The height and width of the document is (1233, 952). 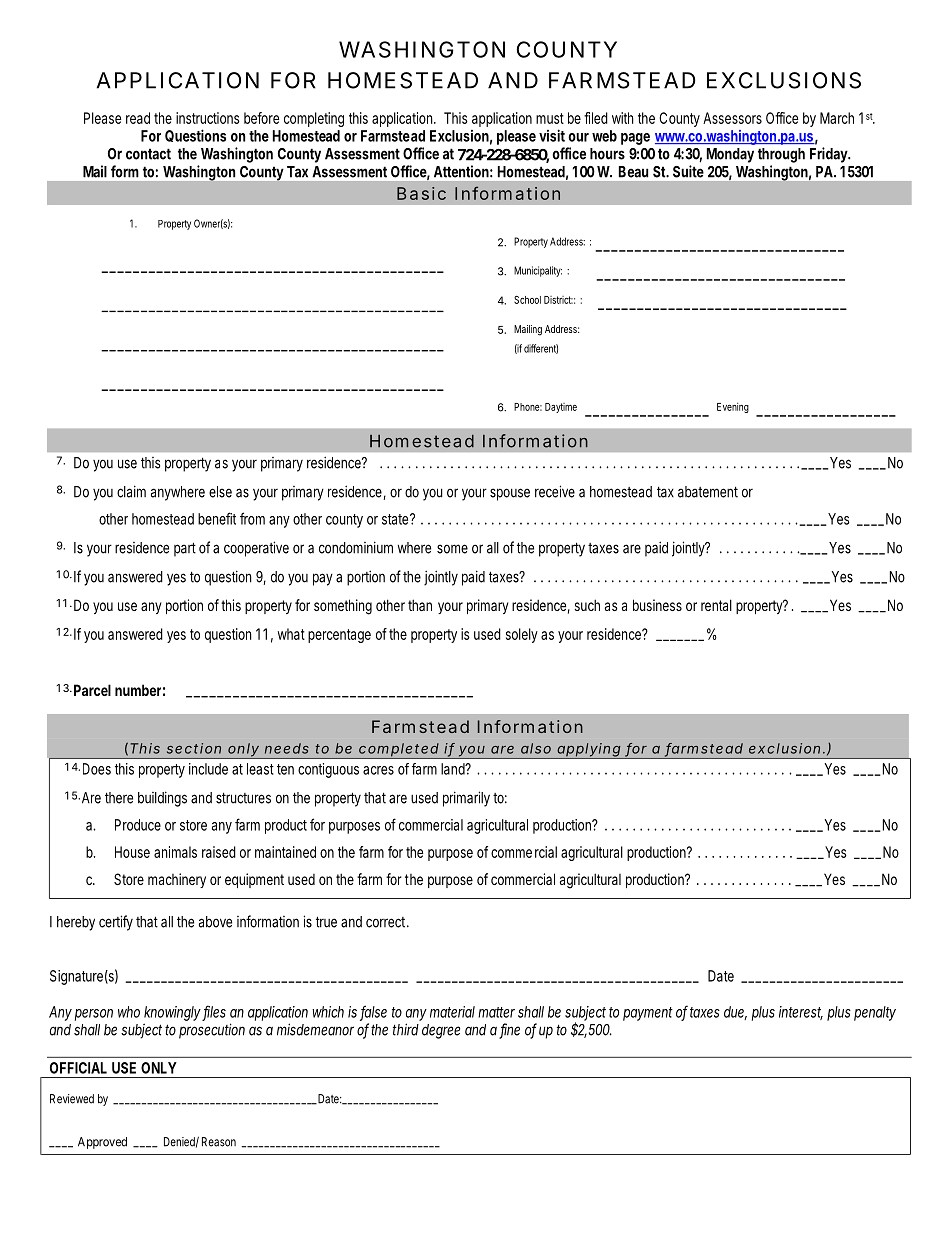 What do you see at coordinates (162, 799) in the document?
I see `buildings` at bounding box center [162, 799].
